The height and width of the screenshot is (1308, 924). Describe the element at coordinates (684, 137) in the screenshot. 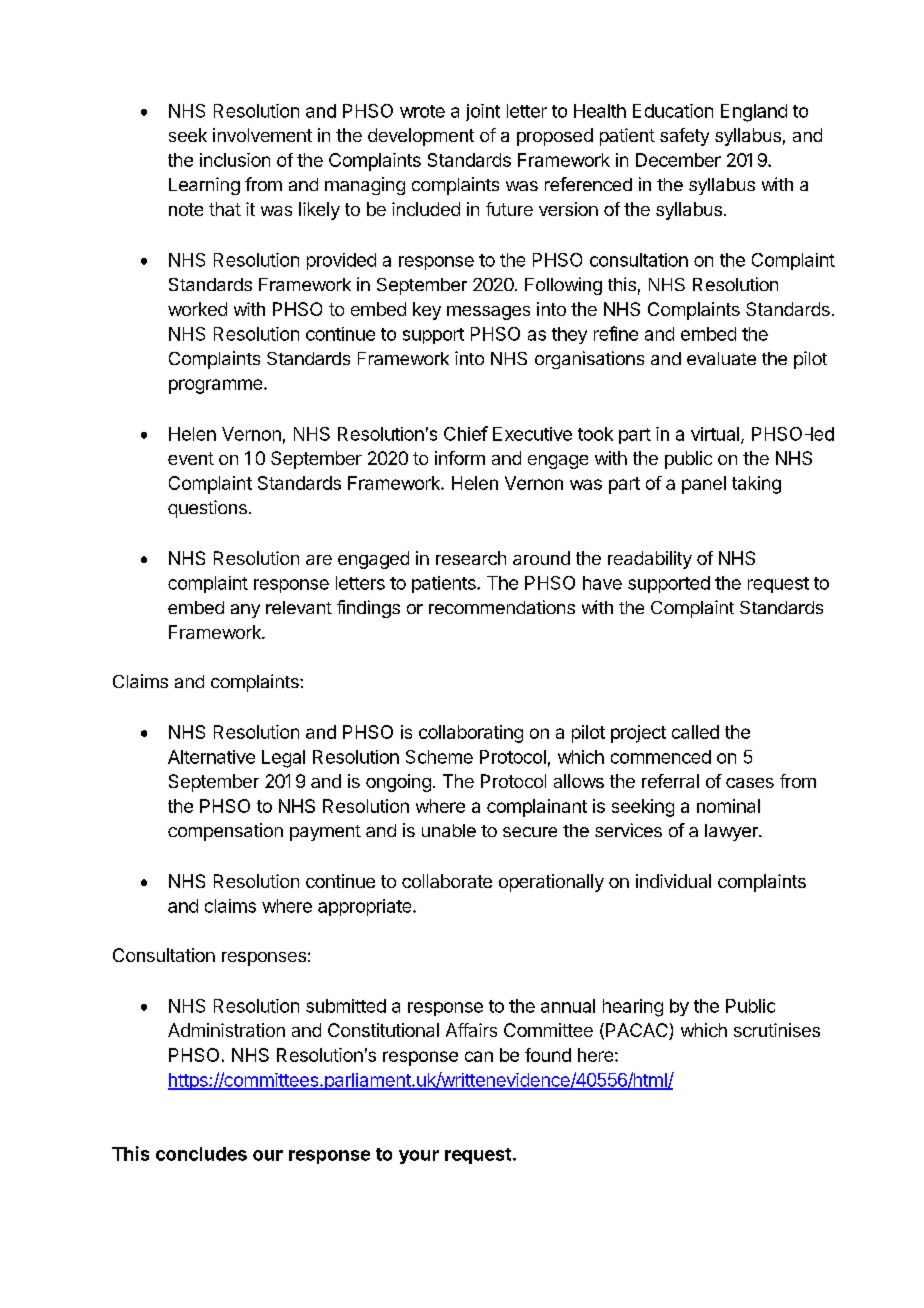

I see `safety` at that location.
